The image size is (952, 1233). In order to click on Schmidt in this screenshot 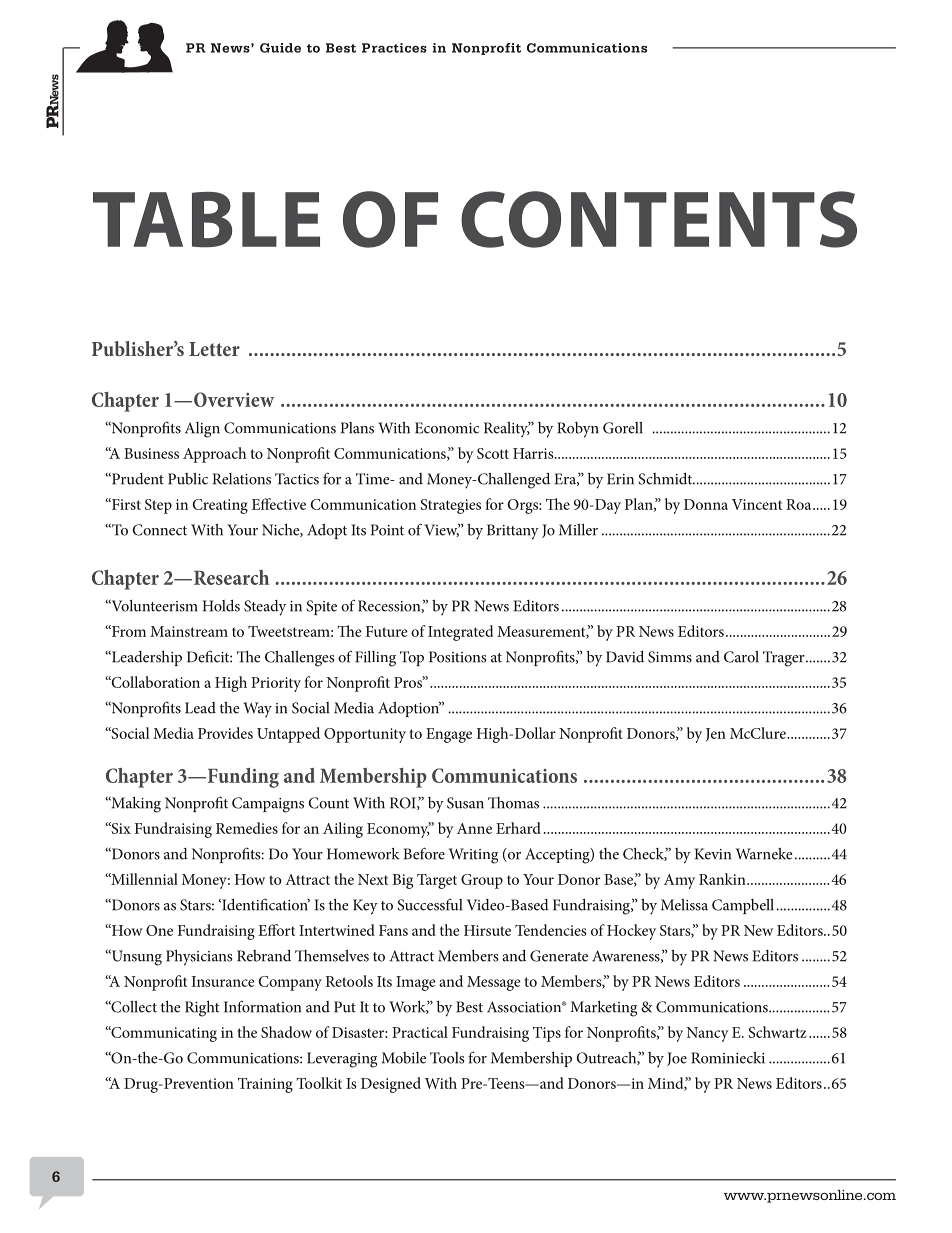, I will do `click(665, 479)`.
